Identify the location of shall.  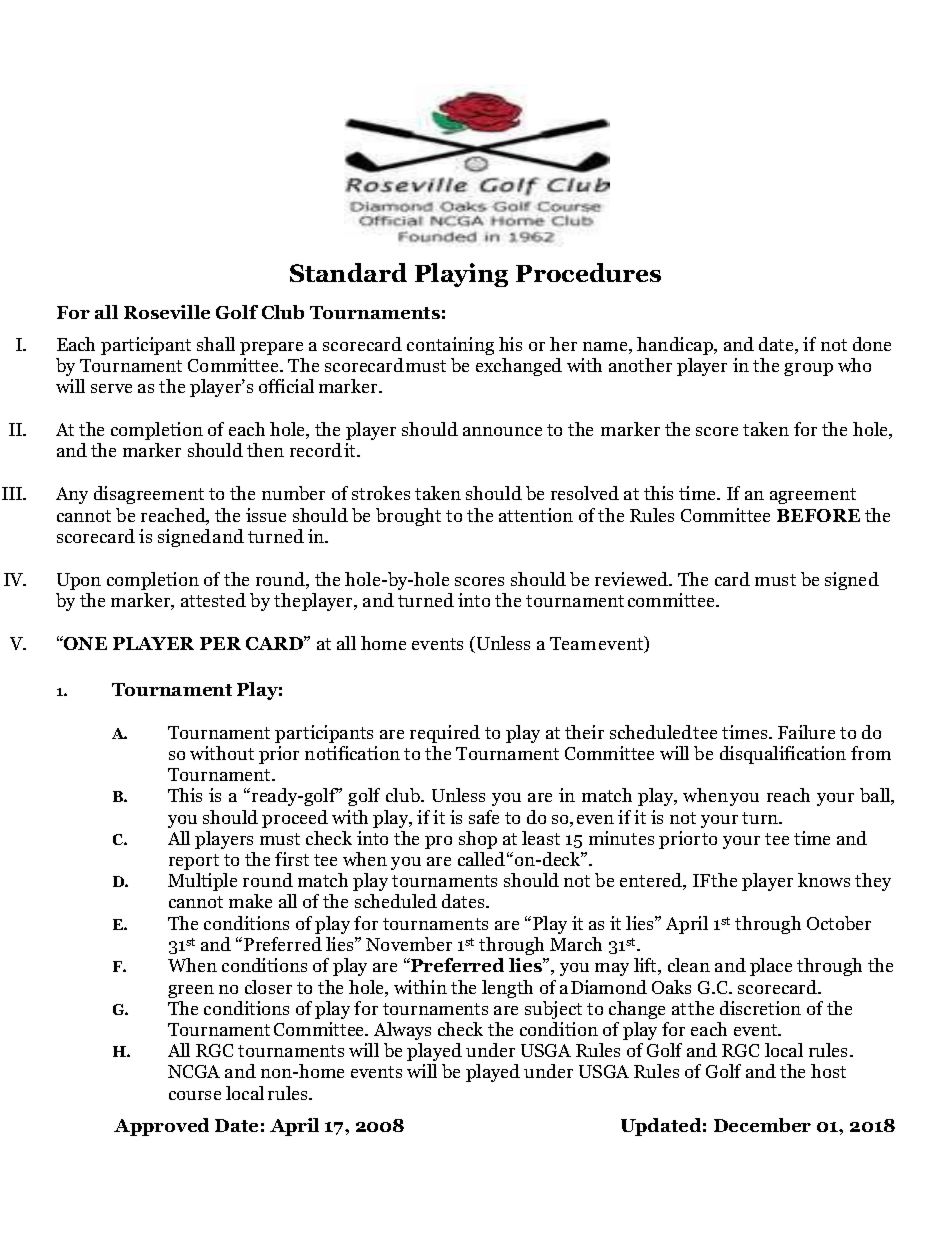
(216, 344).
